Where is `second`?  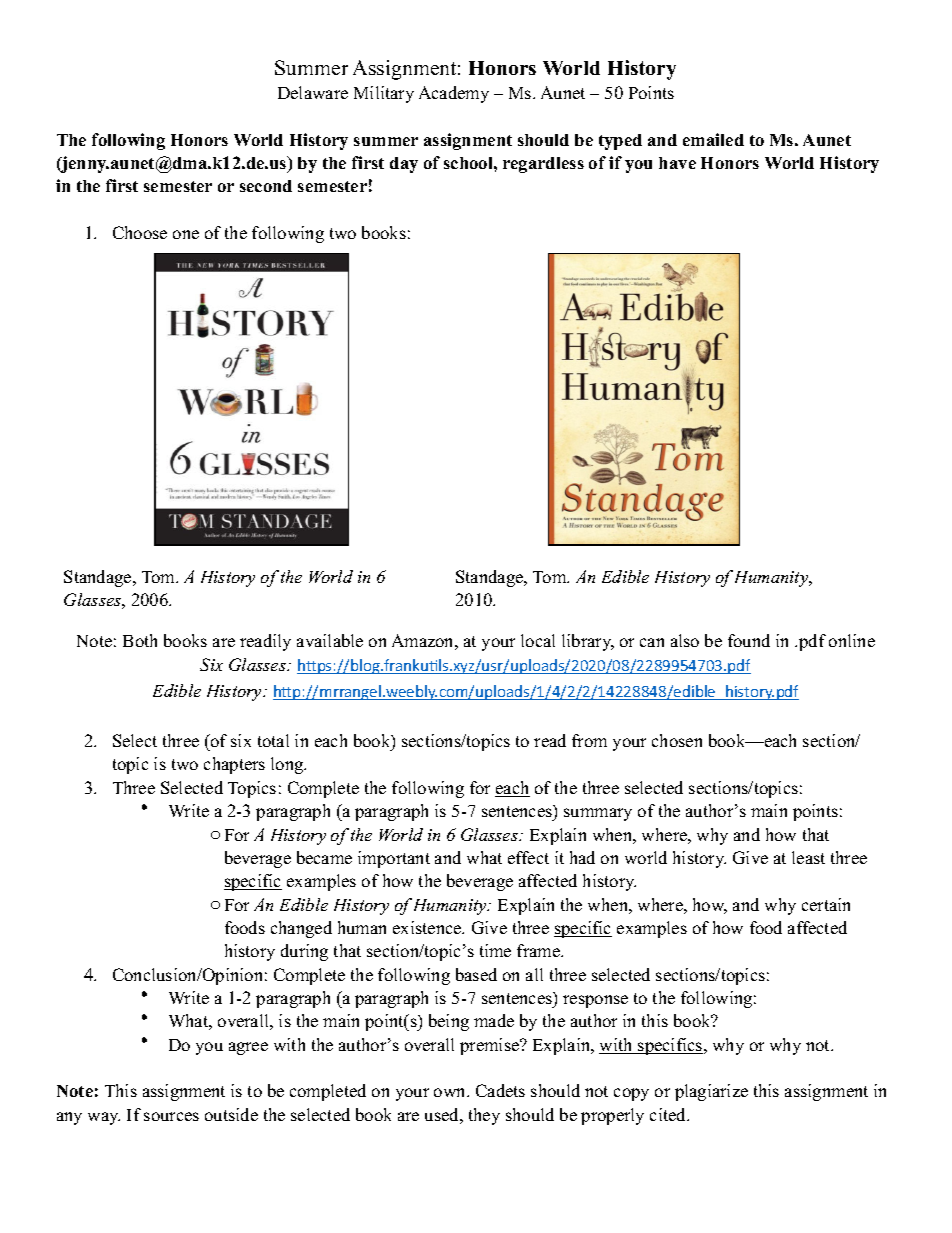
second is located at coordinates (266, 186).
